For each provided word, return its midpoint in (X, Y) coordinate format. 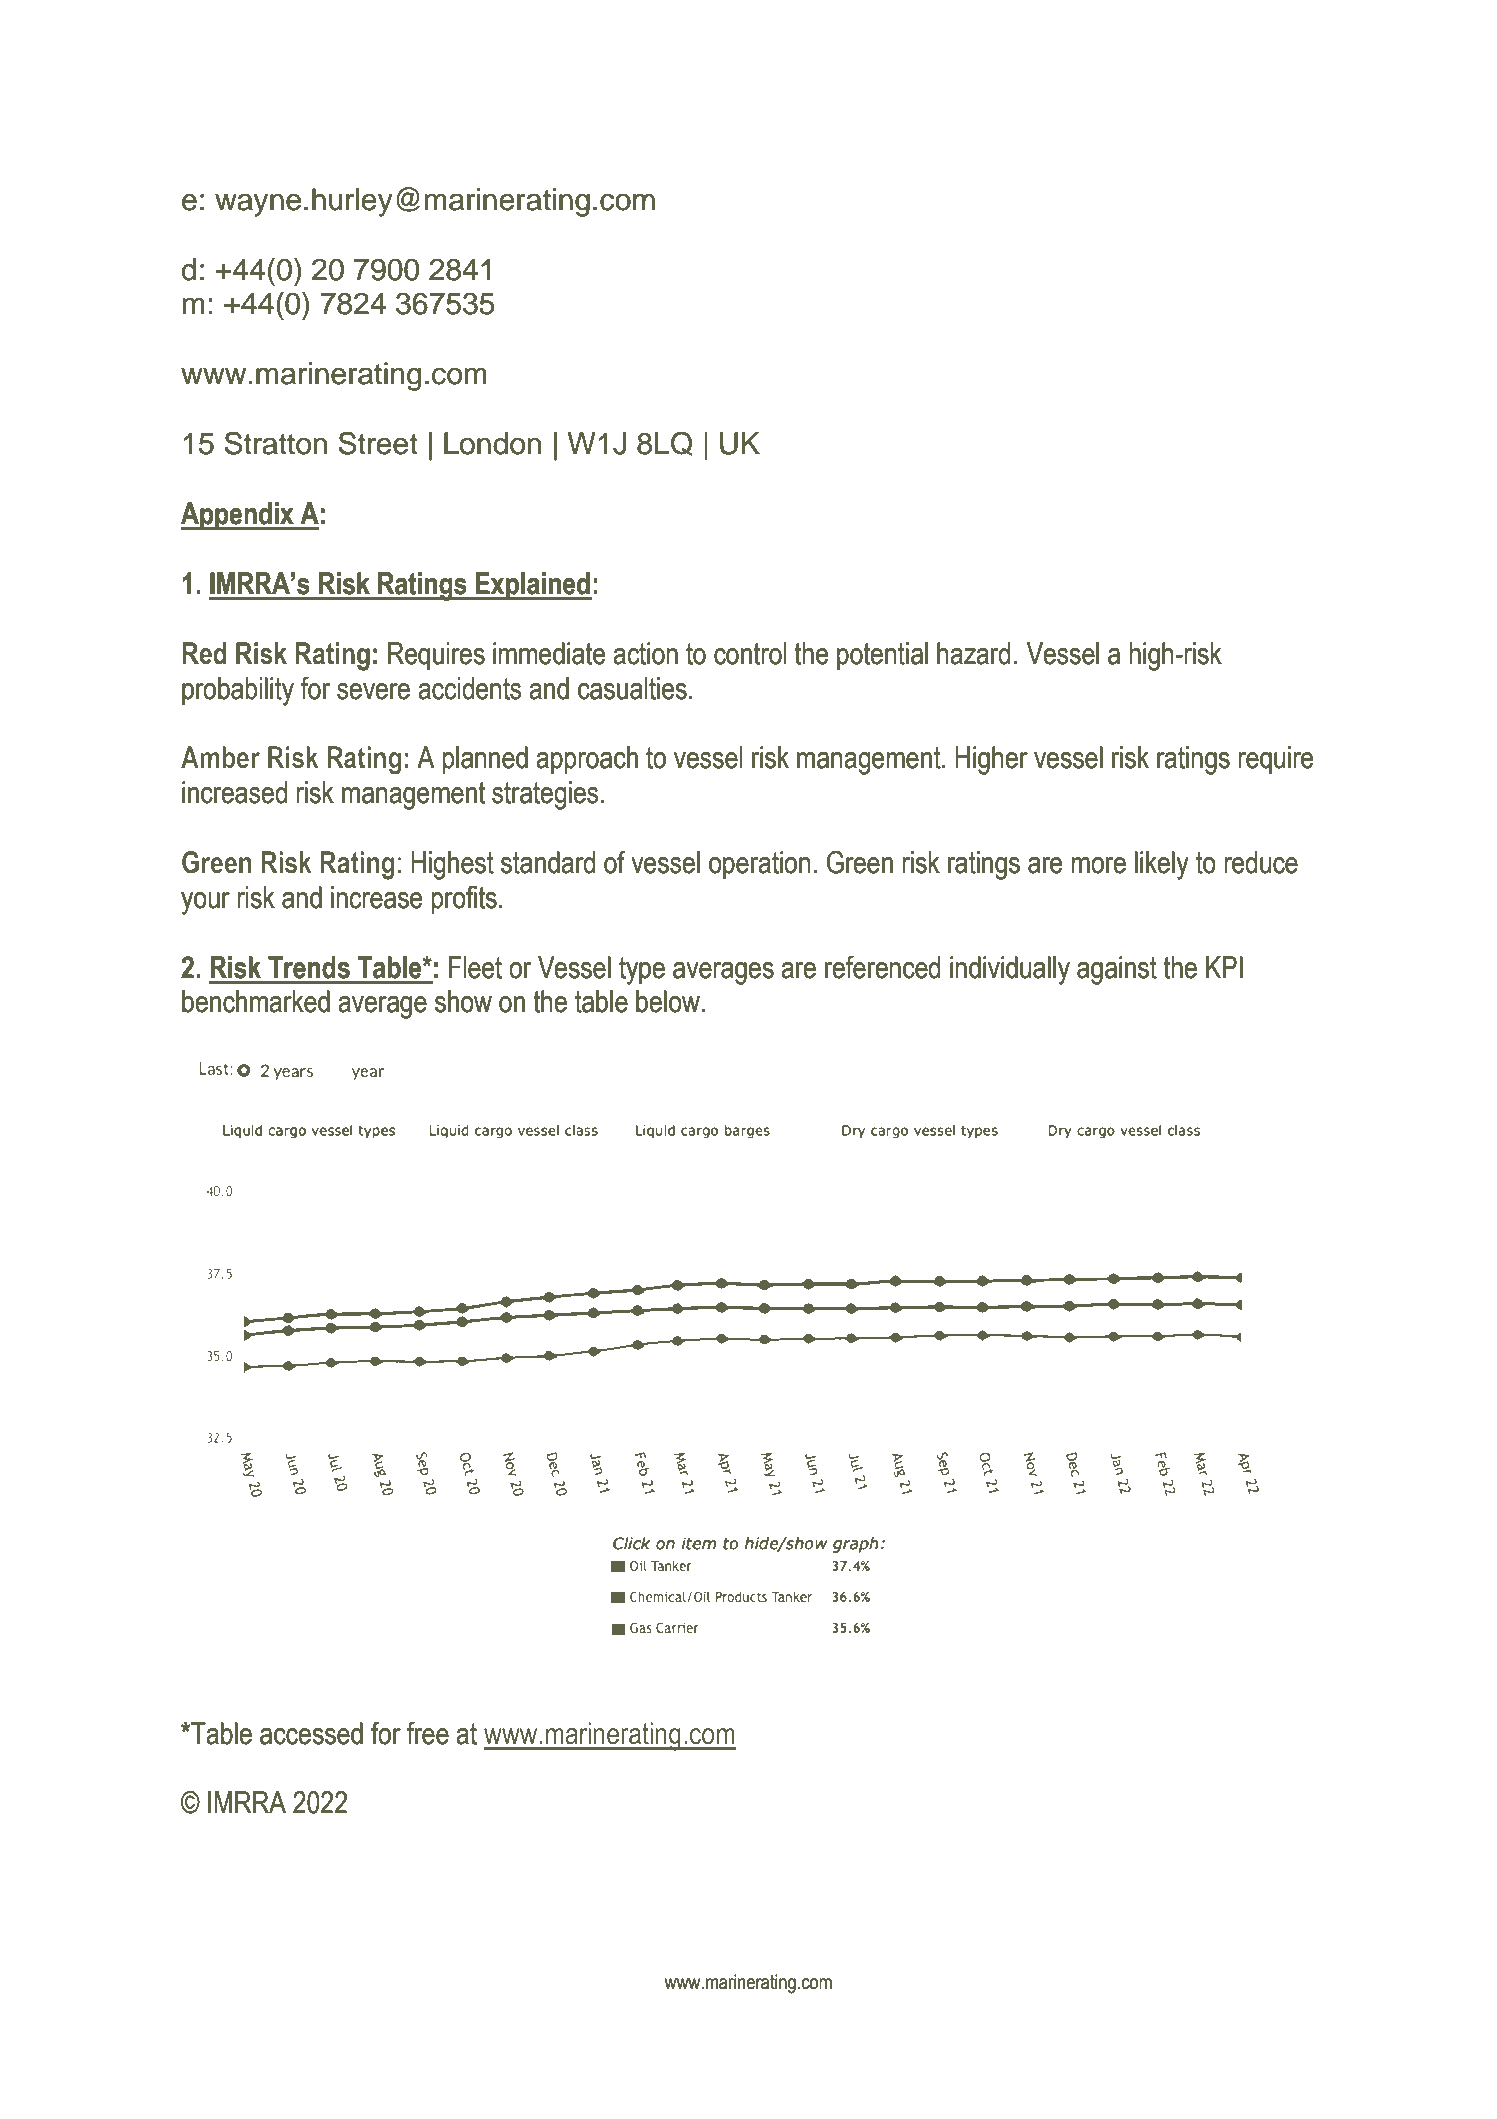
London (492, 443)
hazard (973, 653)
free (428, 1733)
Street (378, 443)
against (1117, 970)
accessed (311, 1733)
